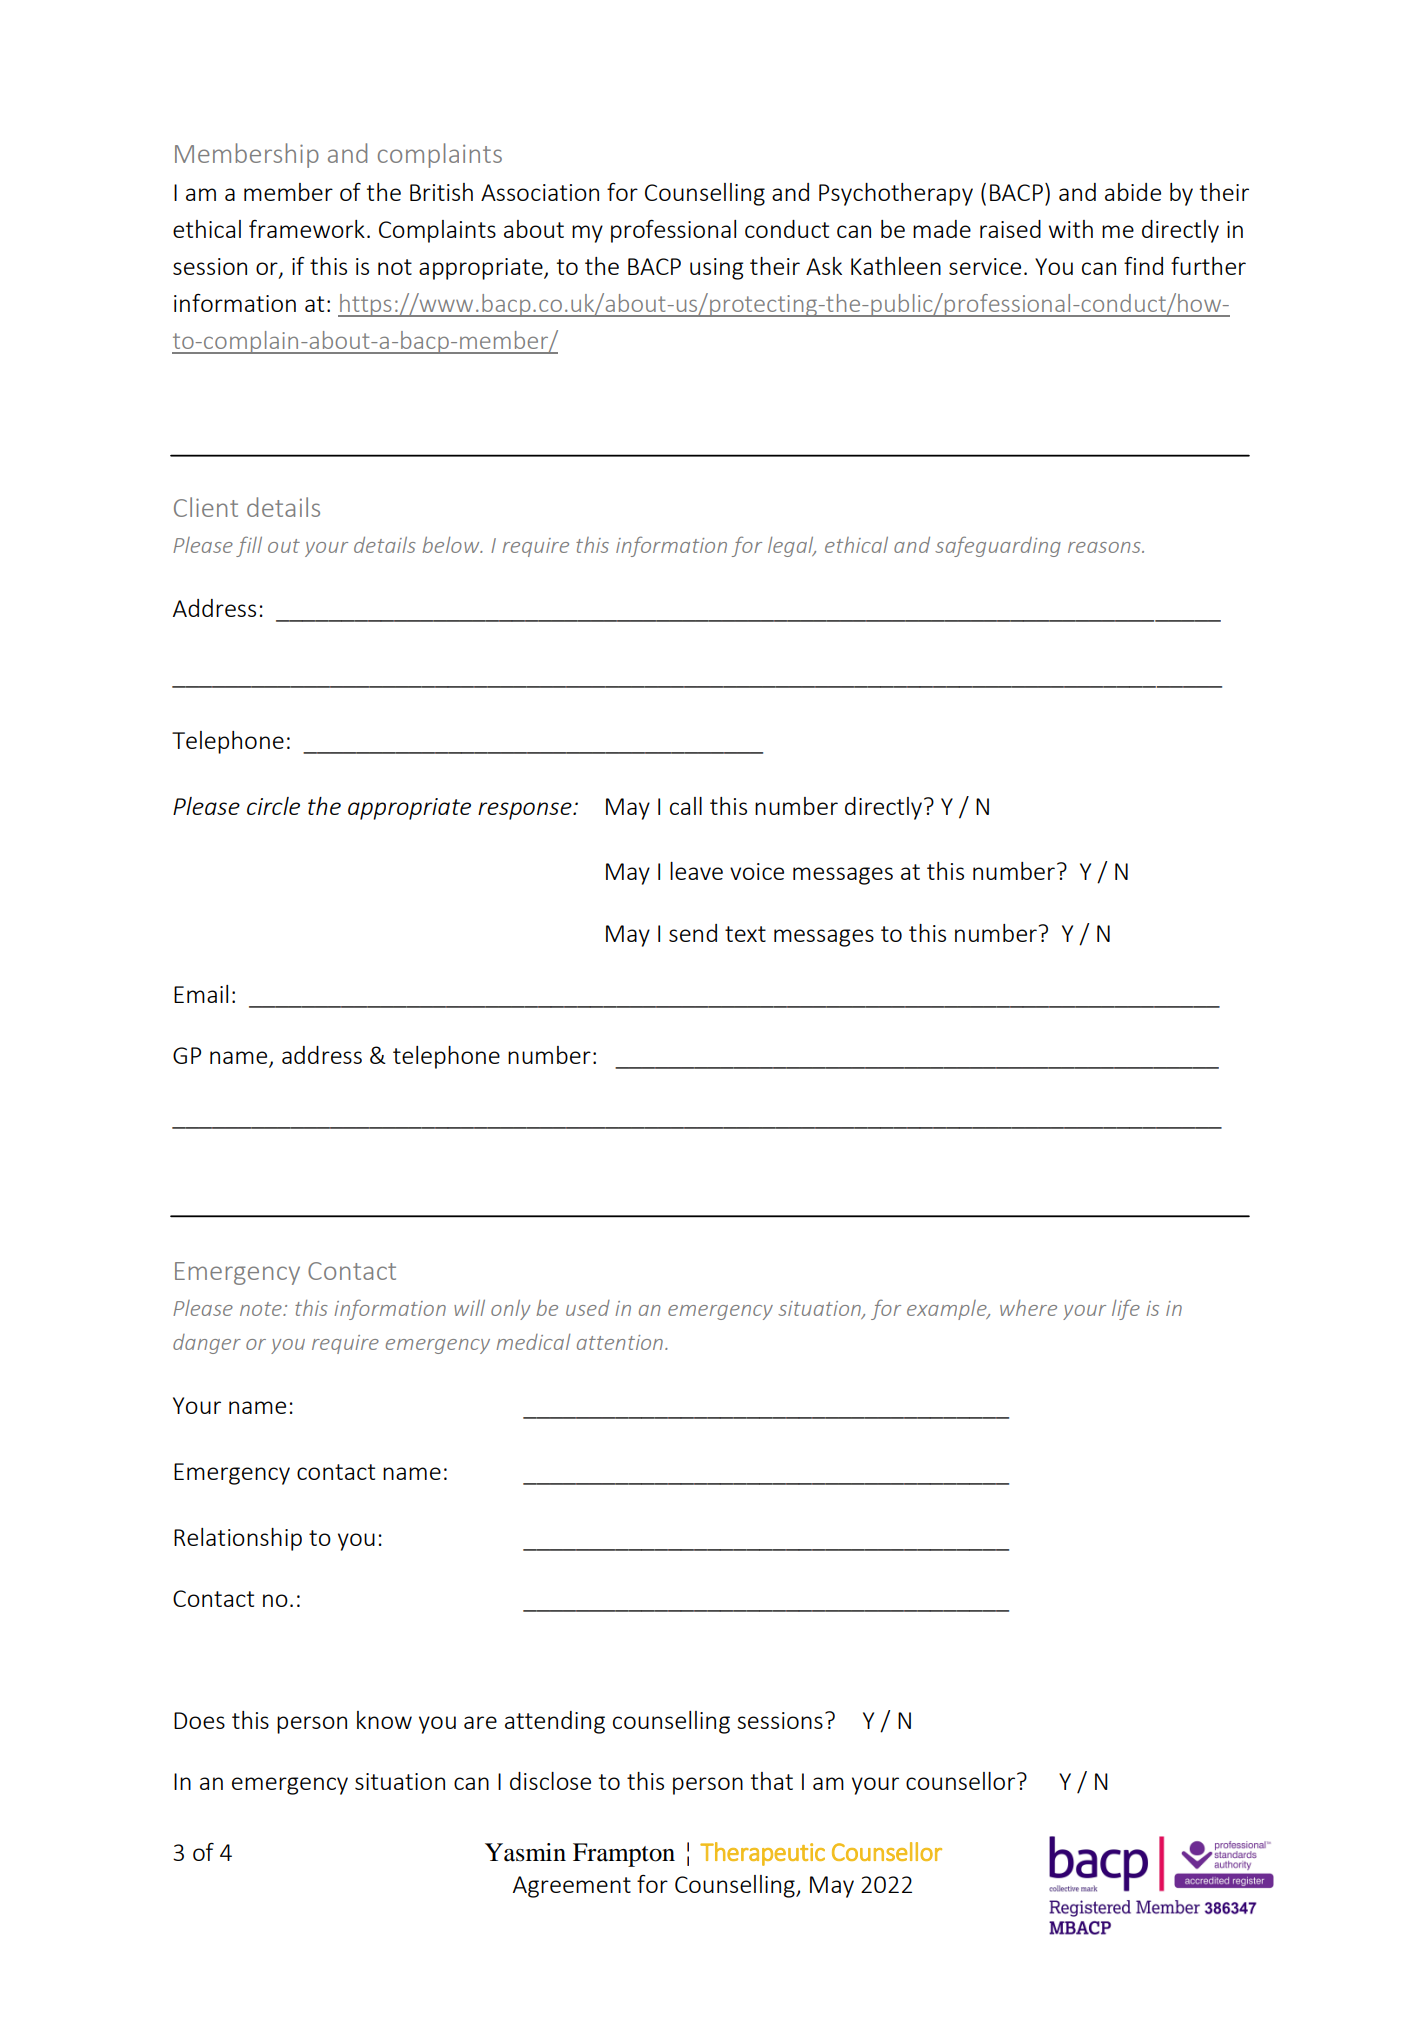 Image resolution: width=1426 pixels, height=2017 pixels. Describe the element at coordinates (1071, 229) in the screenshot. I see `with` at that location.
